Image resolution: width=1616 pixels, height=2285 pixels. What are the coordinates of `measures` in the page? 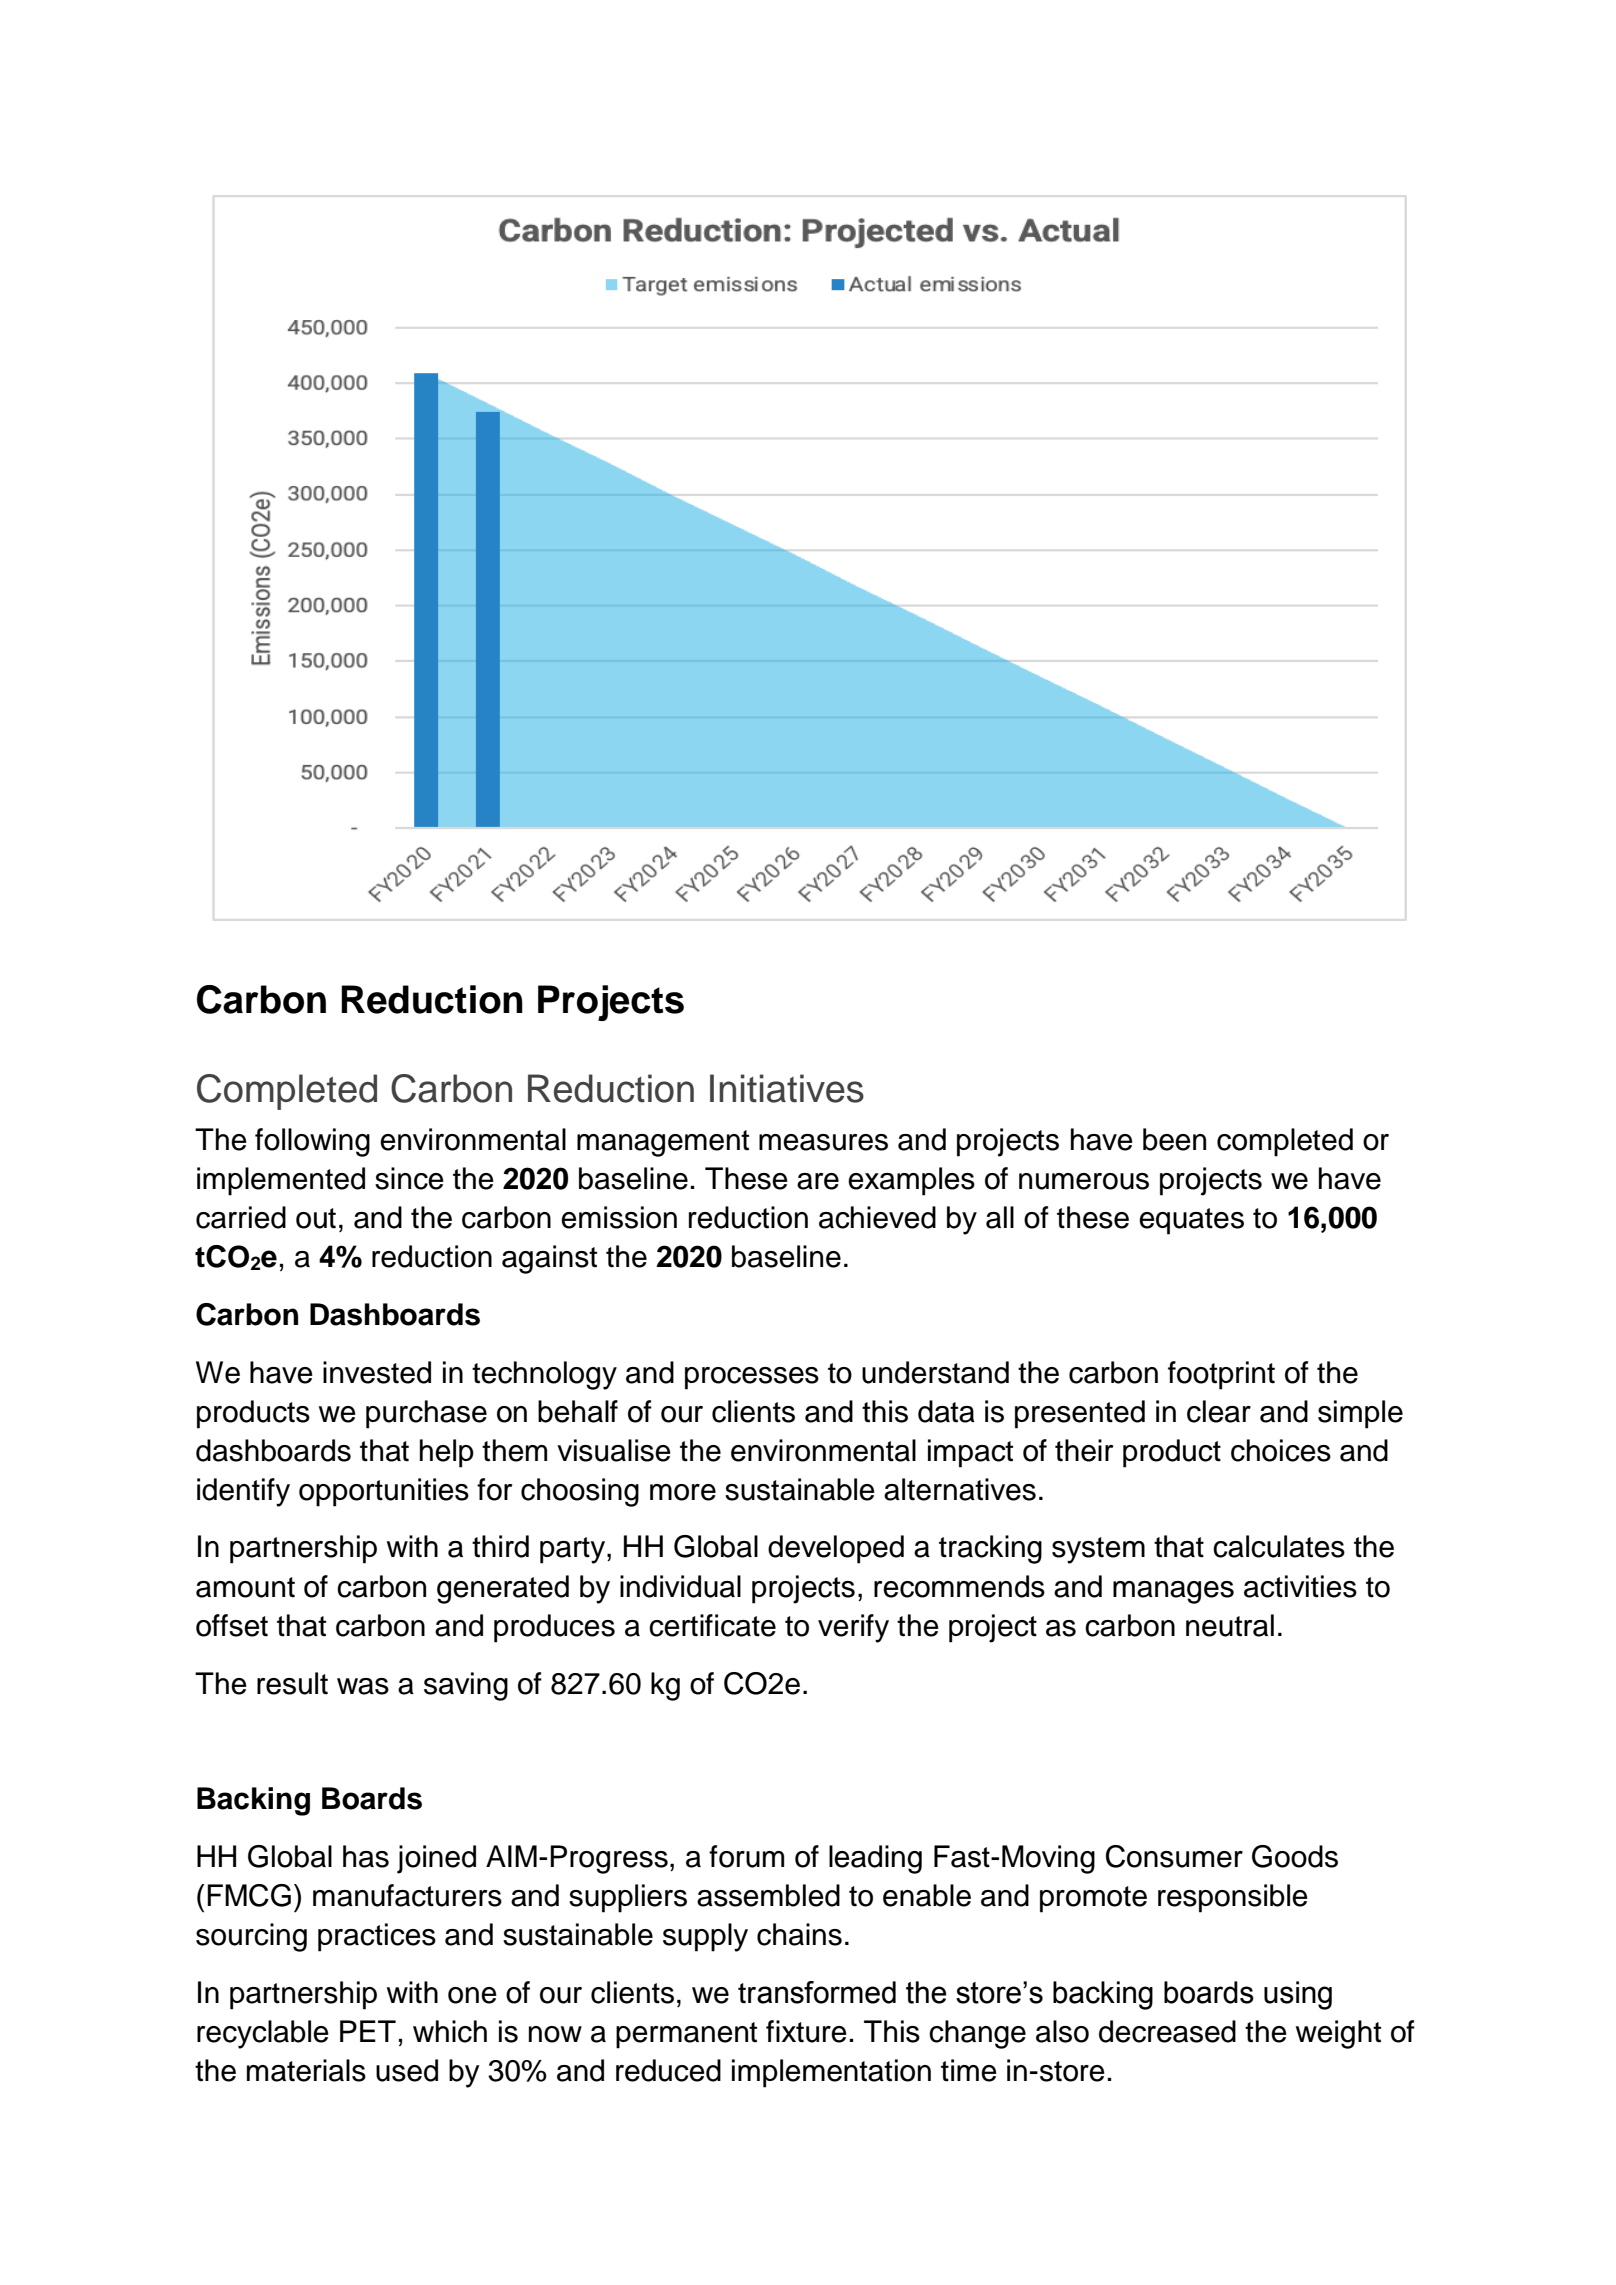 It's located at (823, 1142).
